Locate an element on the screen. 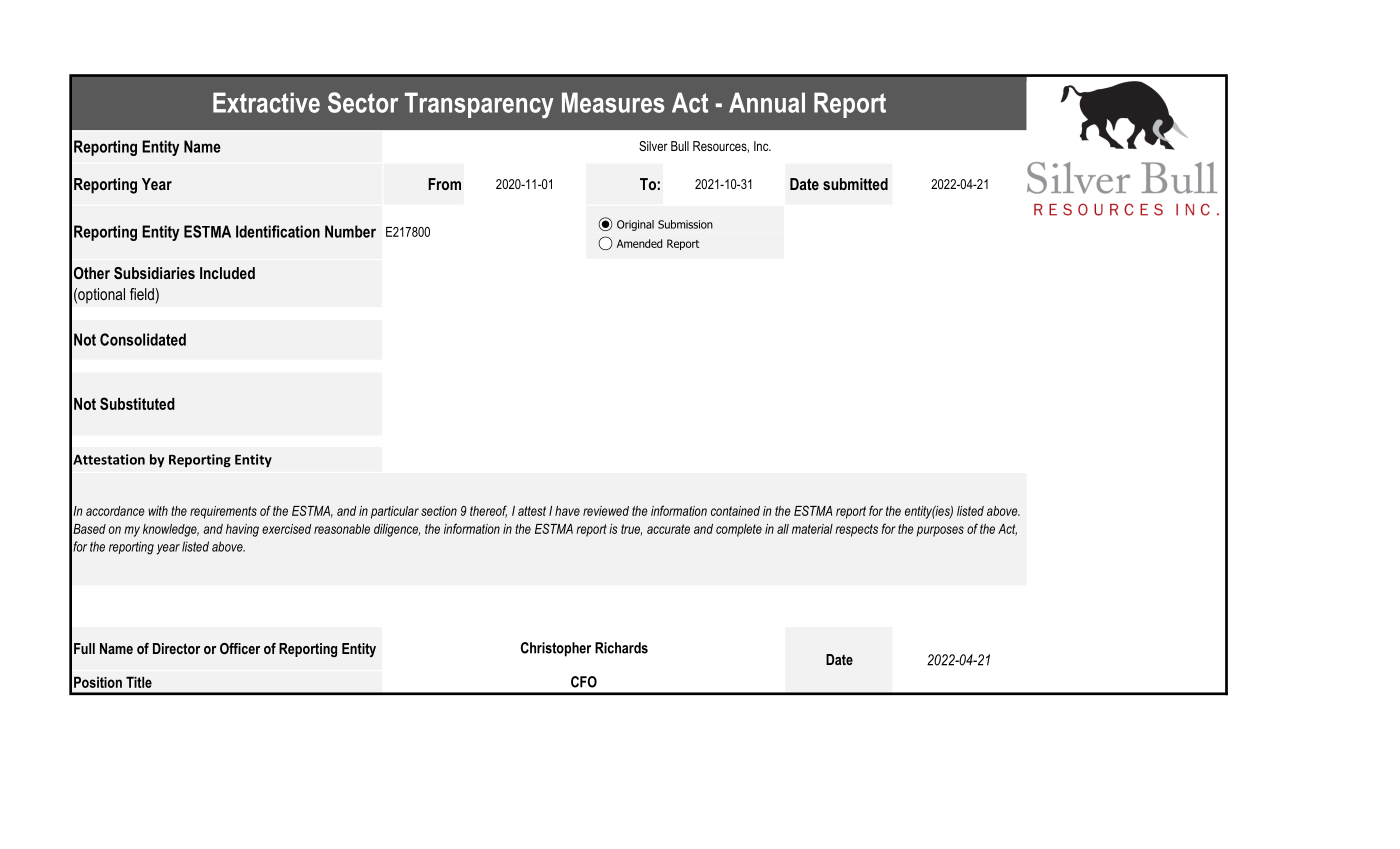  Annual is located at coordinates (767, 102).
